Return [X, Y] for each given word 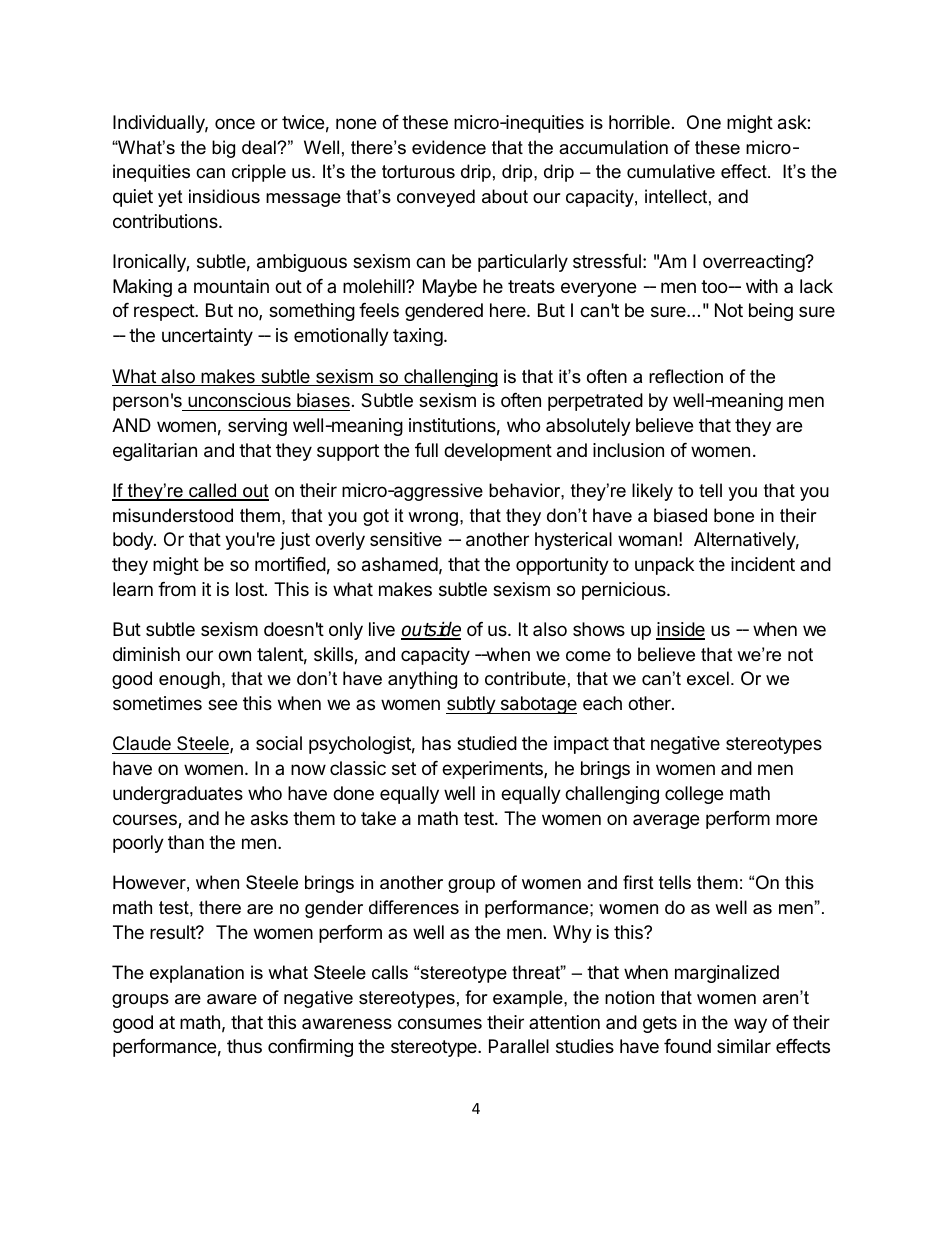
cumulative [671, 171]
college [694, 795]
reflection [686, 376]
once [235, 123]
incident [763, 564]
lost [251, 589]
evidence [449, 147]
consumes [440, 1023]
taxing [418, 337]
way [750, 1025]
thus [244, 1046]
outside [431, 630]
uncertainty [207, 337]
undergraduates [178, 795]
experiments [493, 770]
